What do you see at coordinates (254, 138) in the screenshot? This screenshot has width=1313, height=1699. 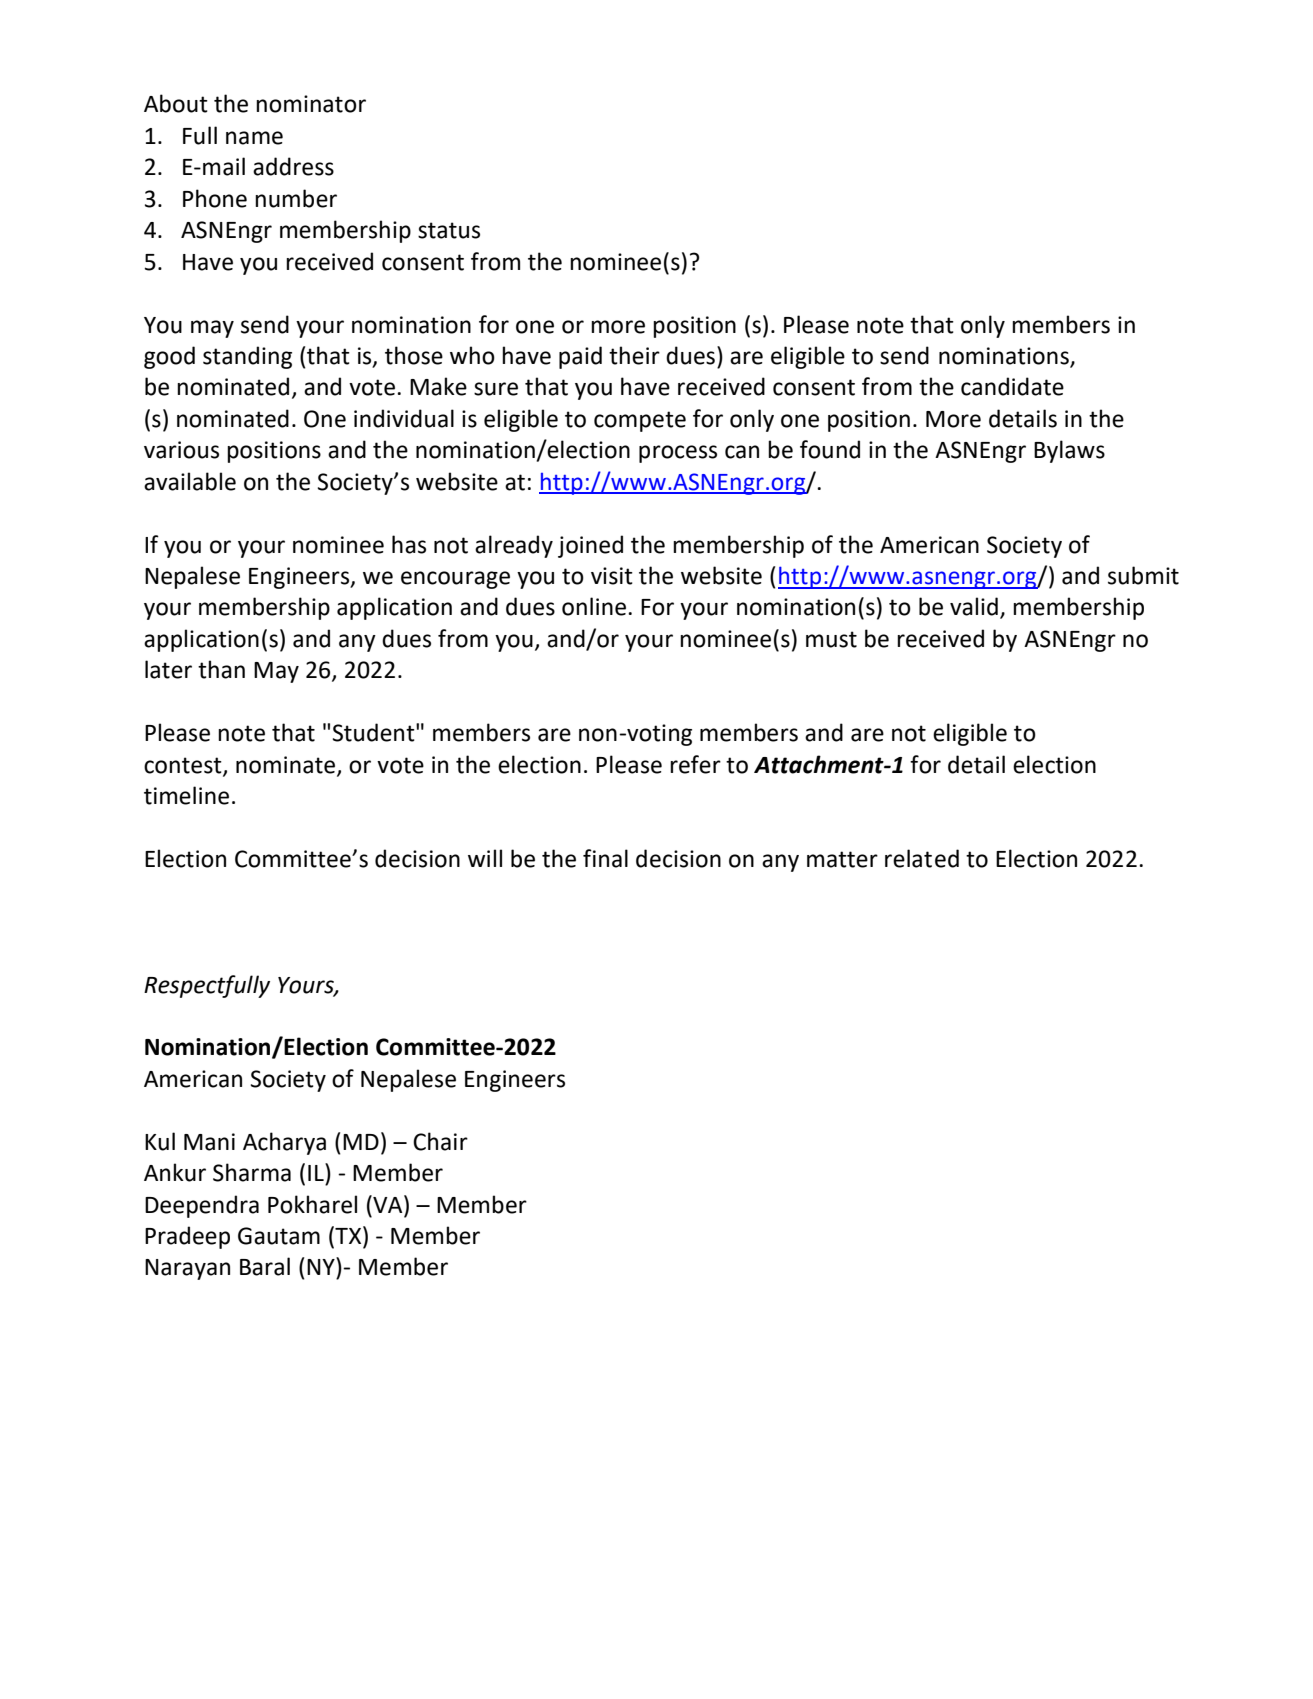 I see `name` at bounding box center [254, 138].
